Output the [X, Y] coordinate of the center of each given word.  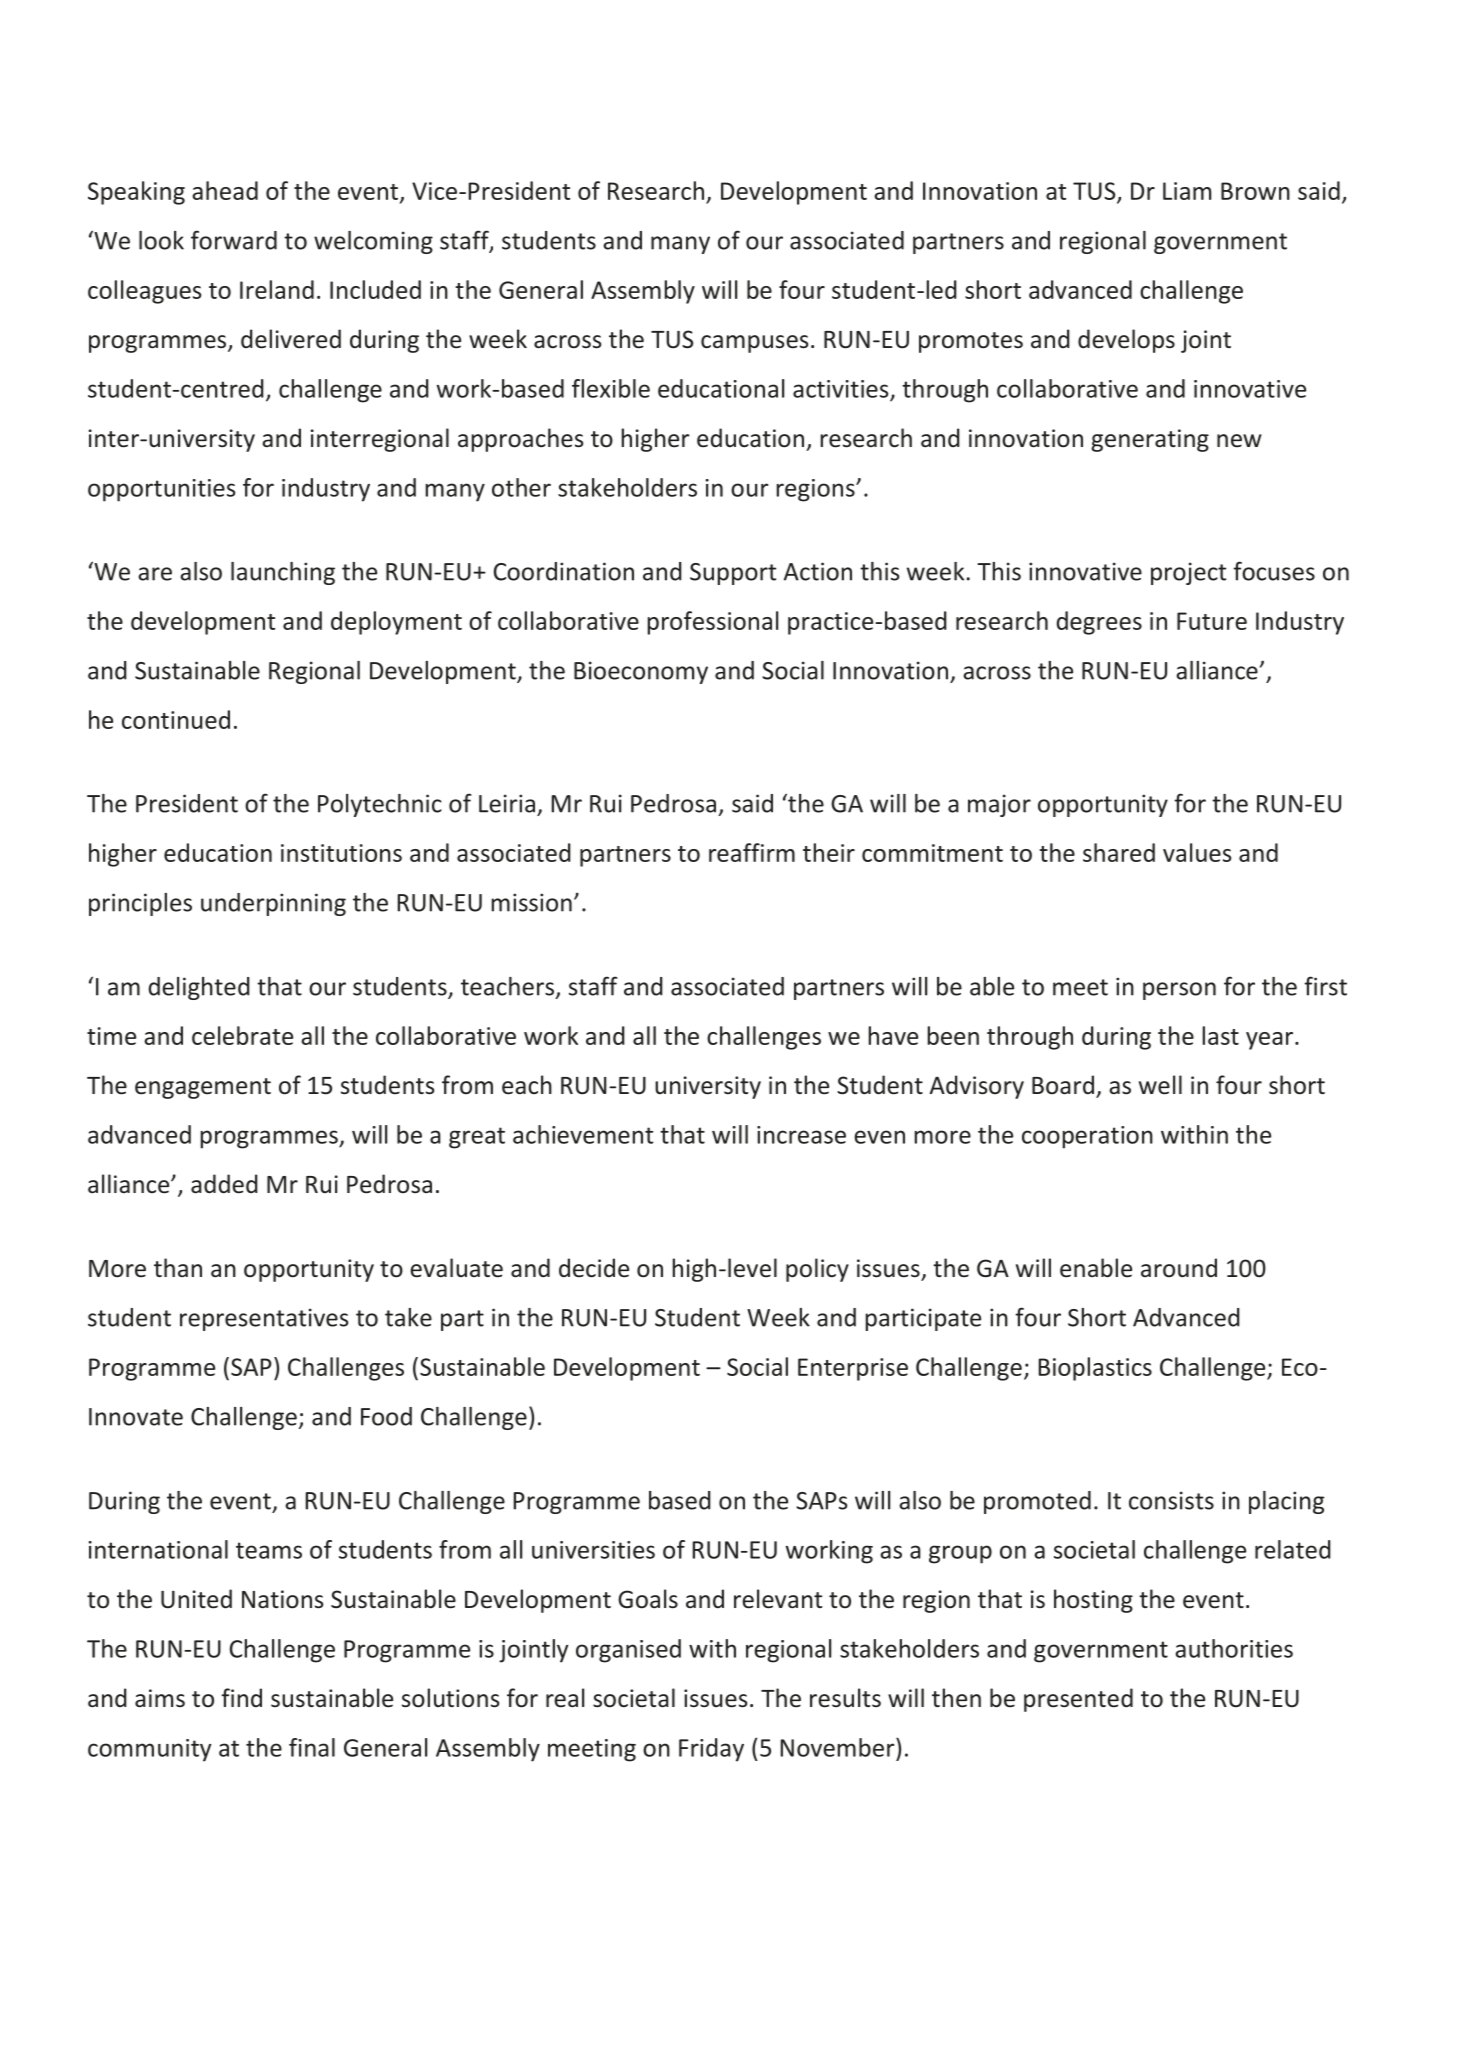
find [241, 1697]
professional [712, 623]
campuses [755, 344]
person [1179, 991]
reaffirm [752, 852]
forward [234, 240]
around [1179, 1268]
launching [283, 573]
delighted [199, 988]
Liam [1187, 191]
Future [1212, 621]
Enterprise [853, 1369]
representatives [264, 1319]
